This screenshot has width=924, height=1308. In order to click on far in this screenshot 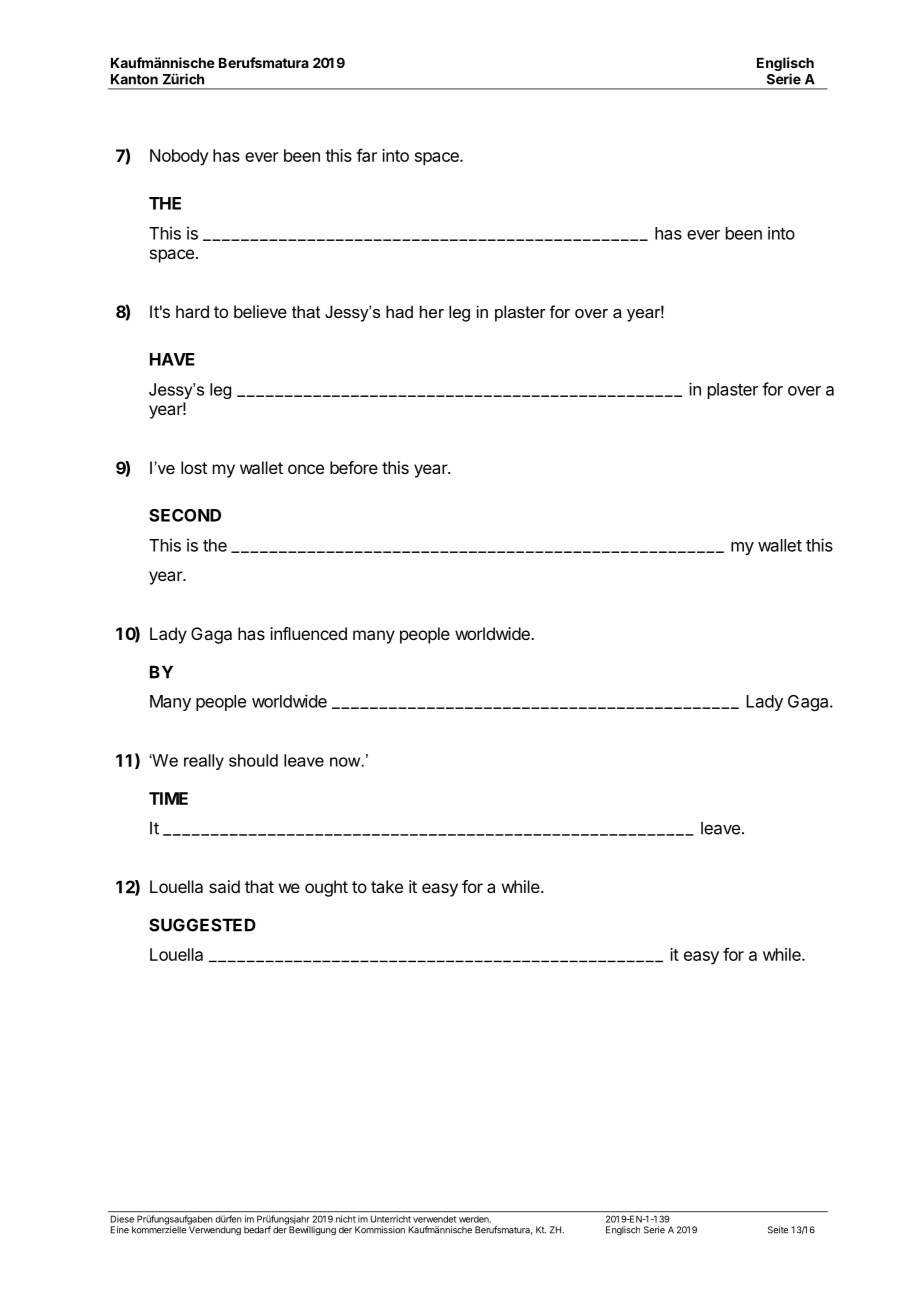, I will do `click(366, 155)`.
